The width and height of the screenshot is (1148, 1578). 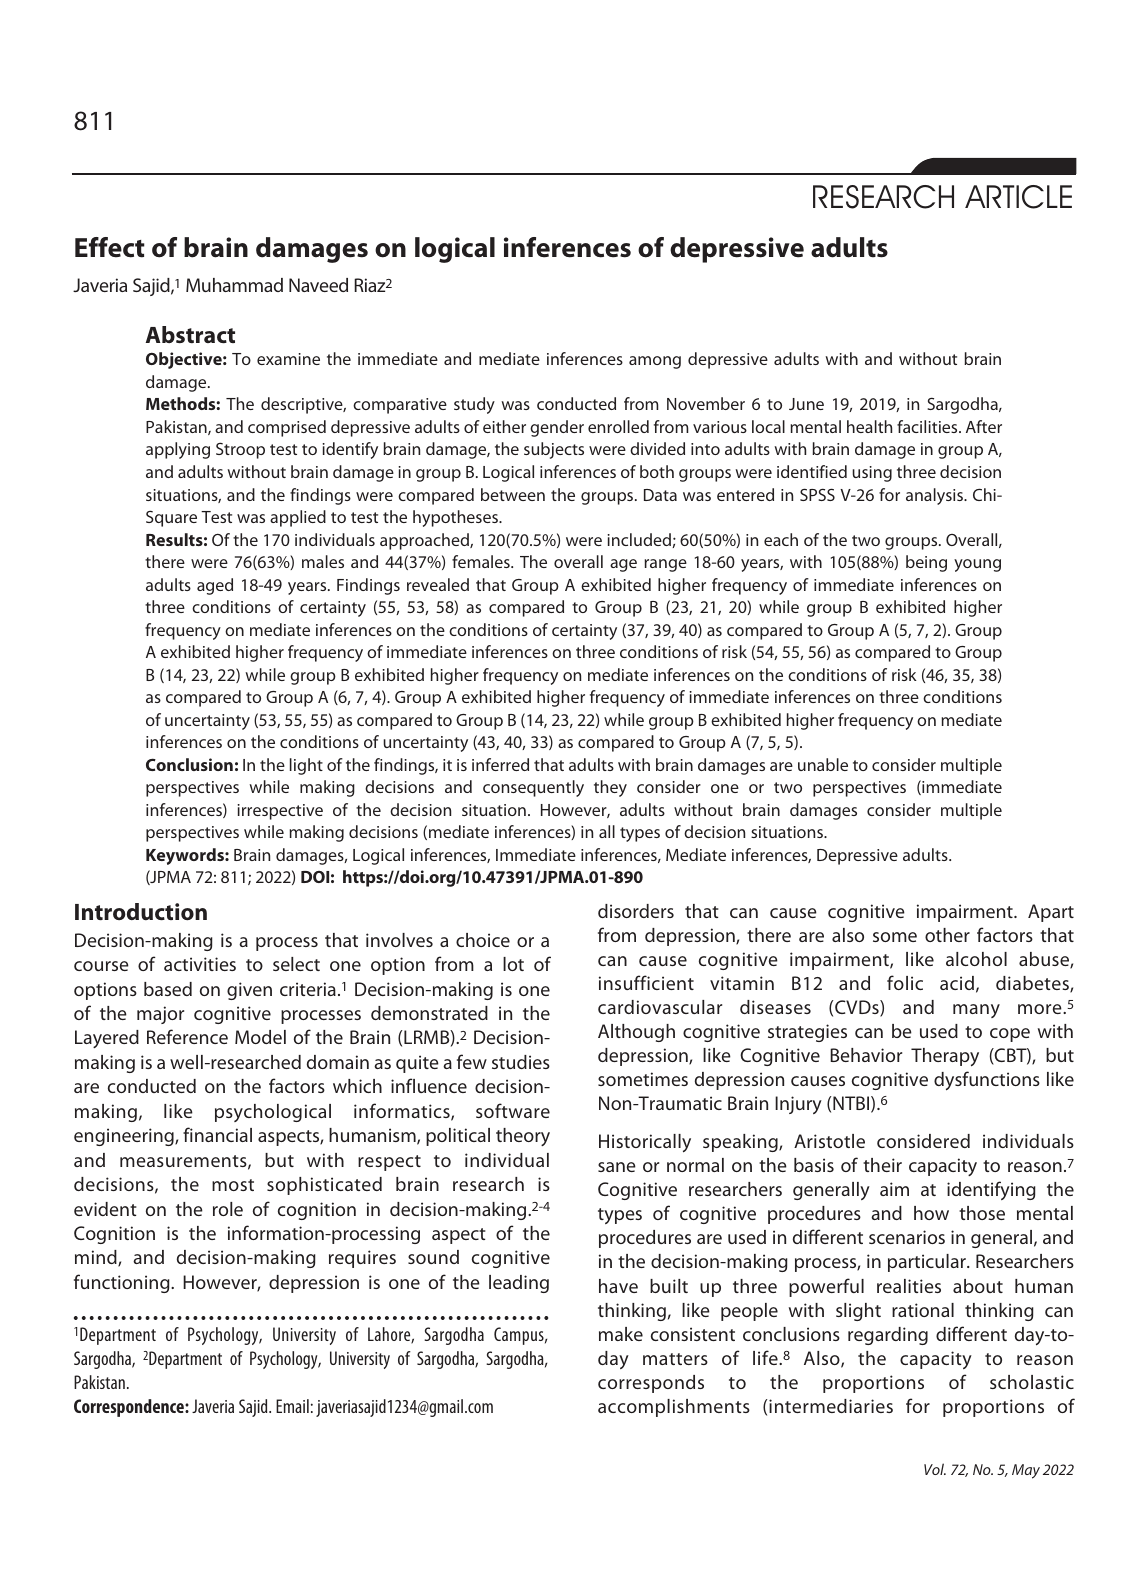 I want to click on Although, so click(x=636, y=1033).
